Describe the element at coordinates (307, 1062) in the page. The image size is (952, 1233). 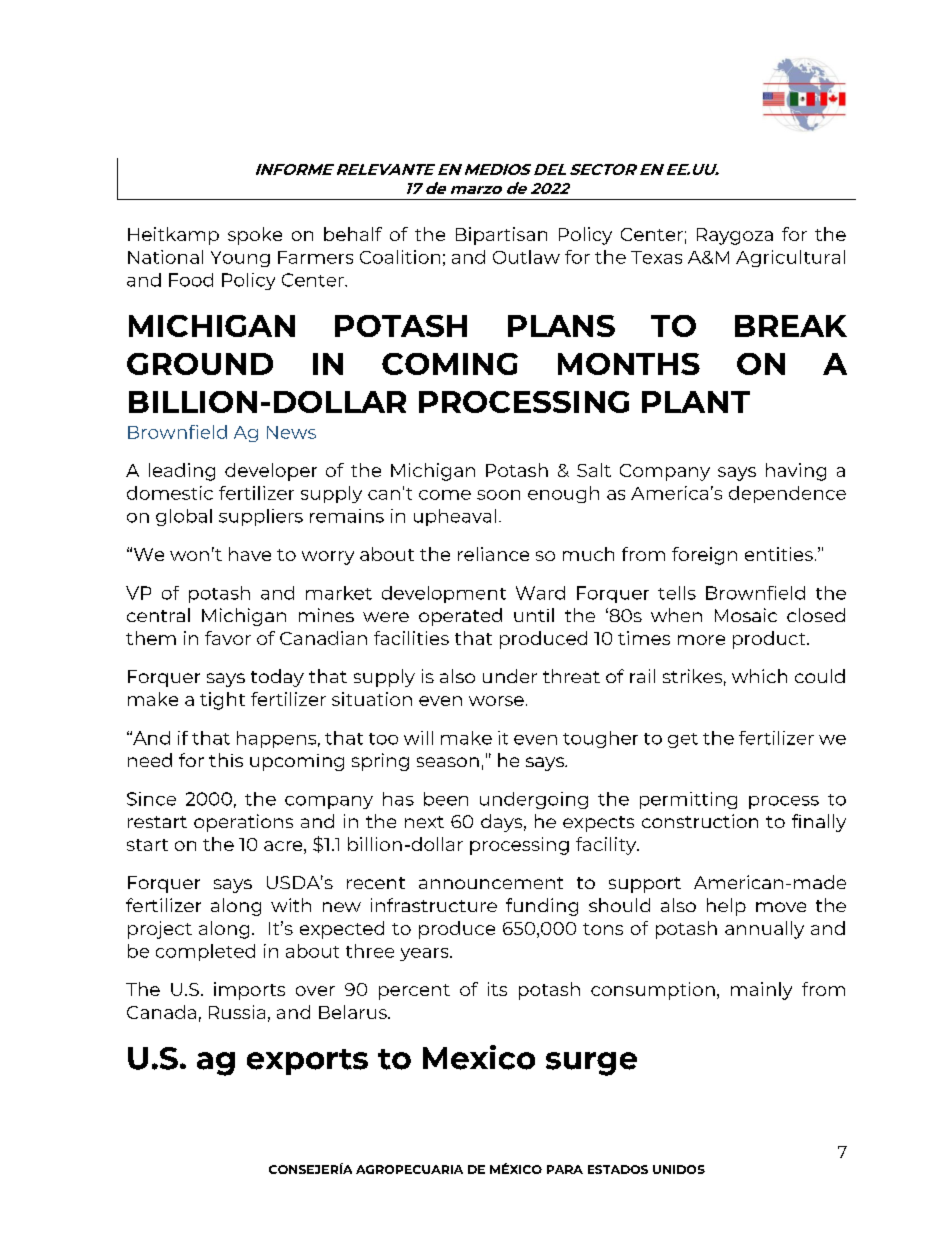
I see `exports` at that location.
